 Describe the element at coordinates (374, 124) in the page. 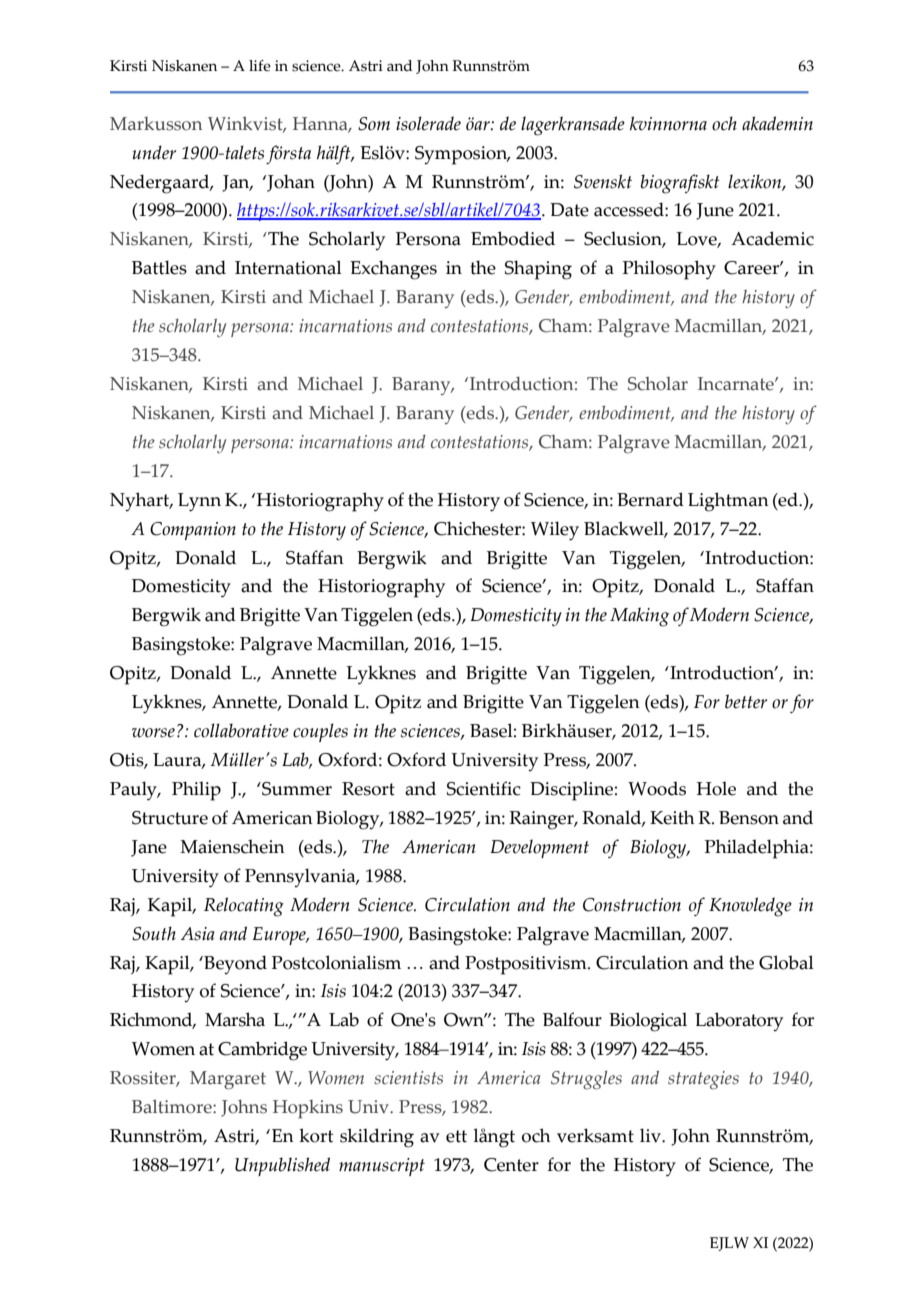

I see `Som` at that location.
